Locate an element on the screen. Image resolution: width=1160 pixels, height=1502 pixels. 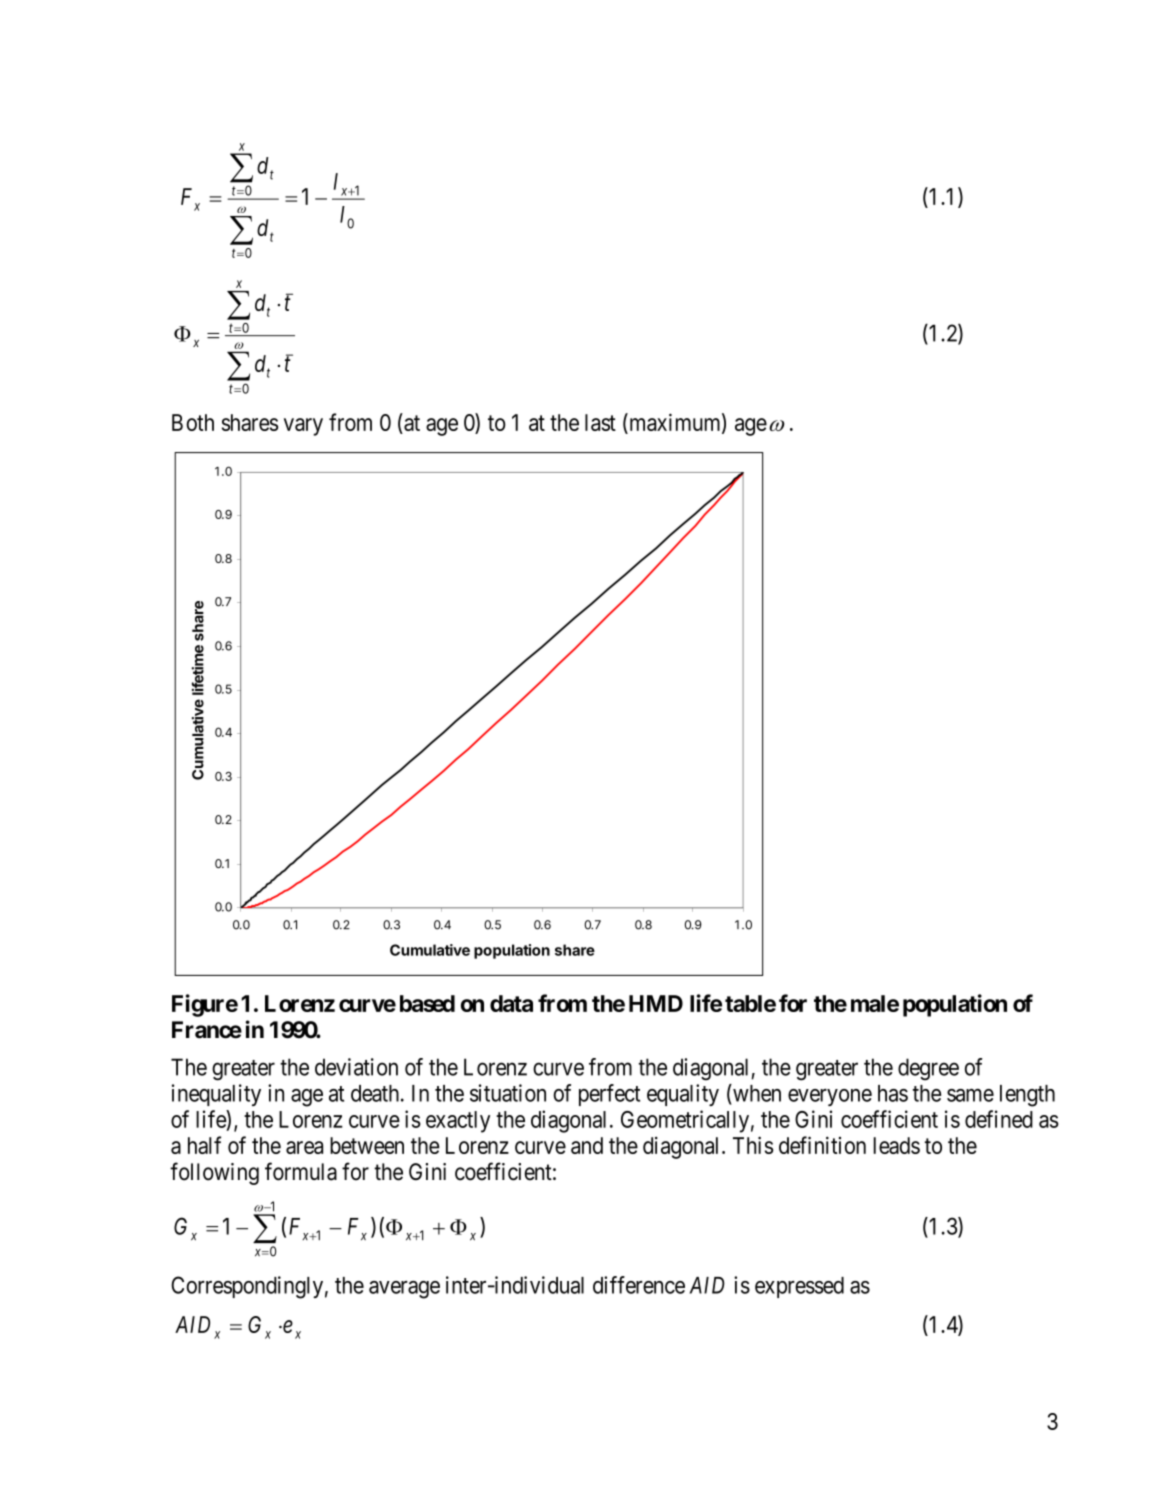
Both is located at coordinates (193, 422).
